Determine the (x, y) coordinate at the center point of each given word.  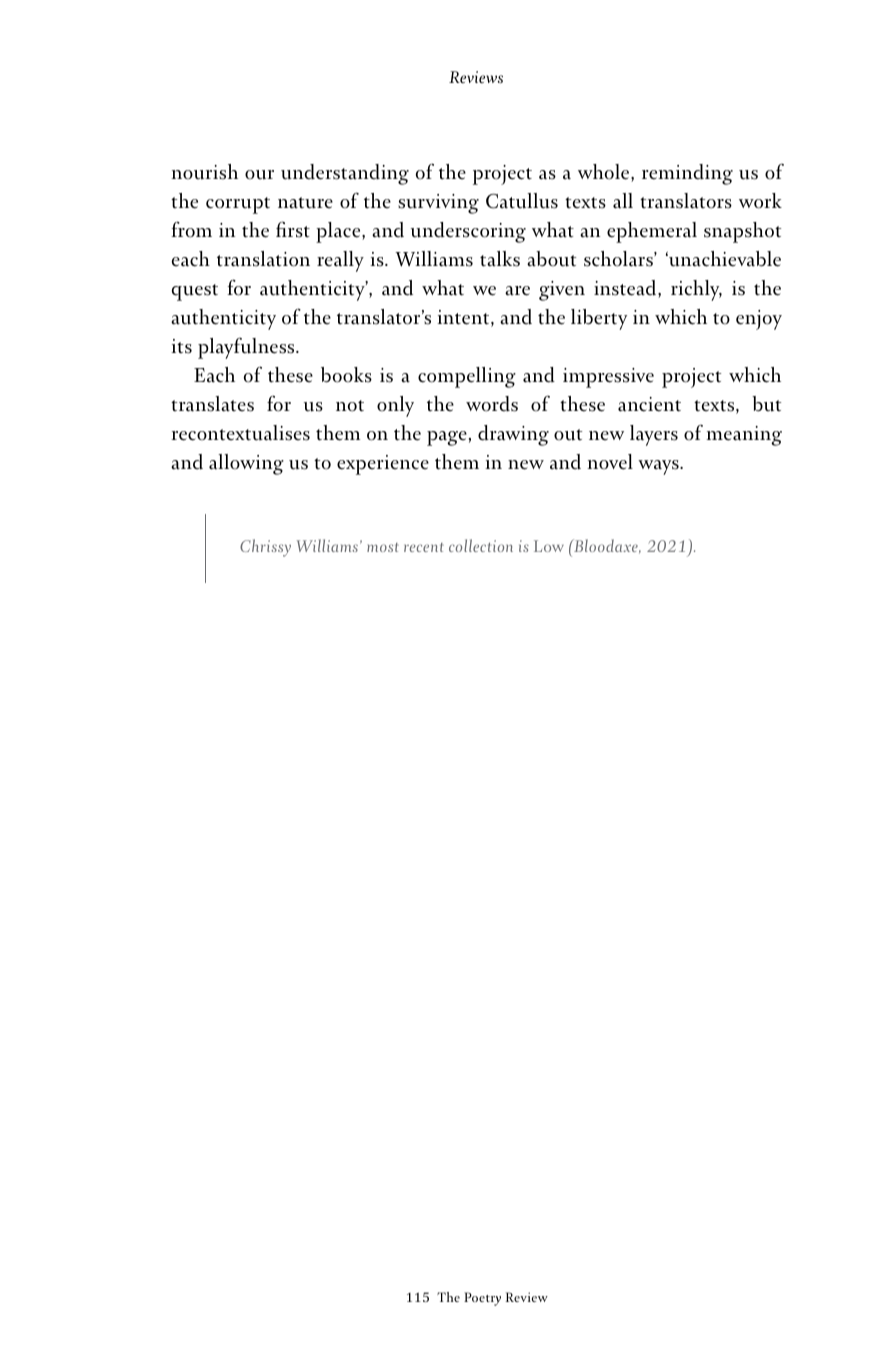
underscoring (468, 232)
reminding (687, 174)
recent (424, 547)
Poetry (482, 1299)
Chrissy (265, 548)
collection (481, 545)
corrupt (238, 205)
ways (659, 467)
